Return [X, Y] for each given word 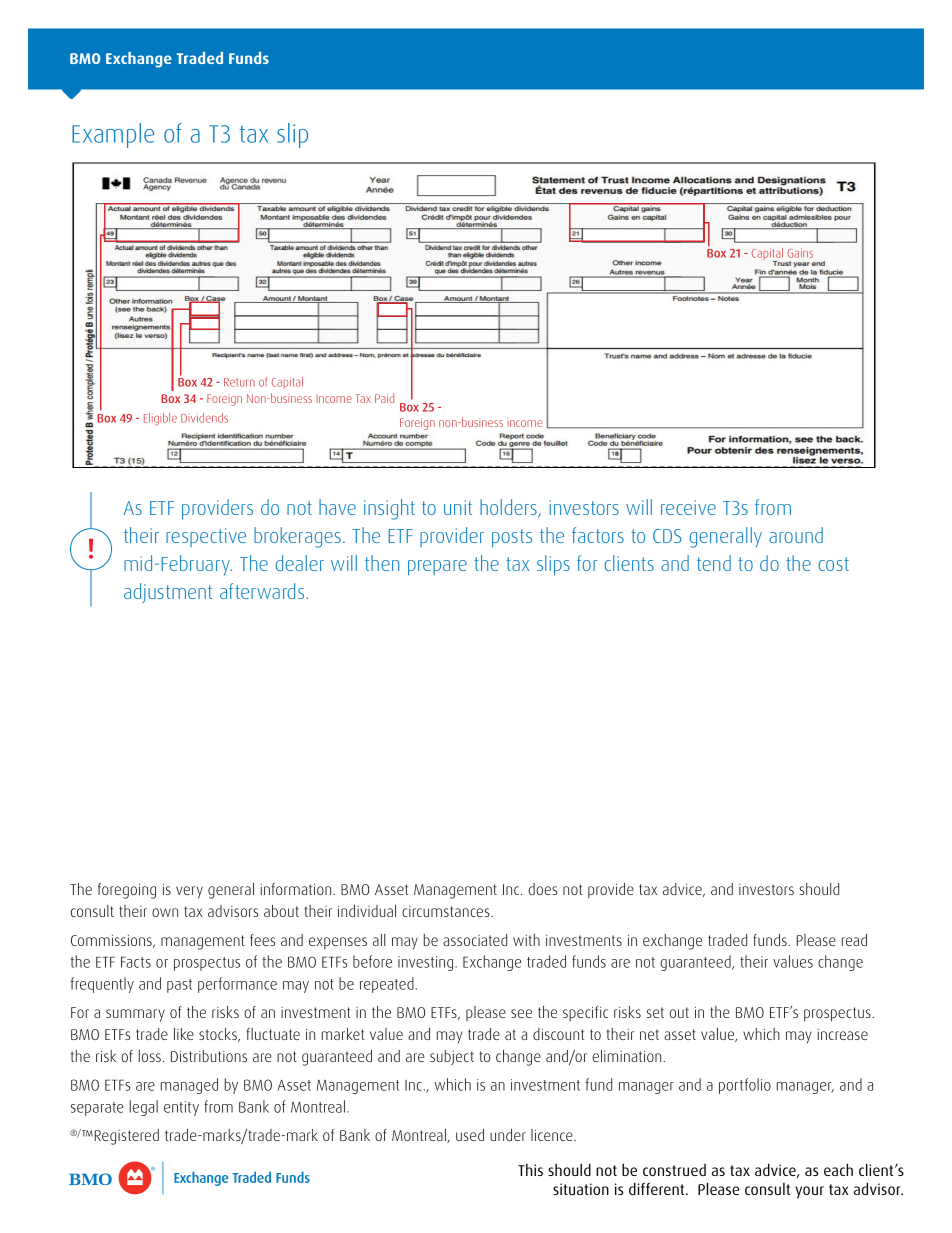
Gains [800, 253]
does [542, 889]
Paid [384, 398]
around [796, 535]
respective [206, 537]
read [854, 940]
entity [181, 1108]
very [189, 892]
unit [458, 507]
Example [113, 135]
